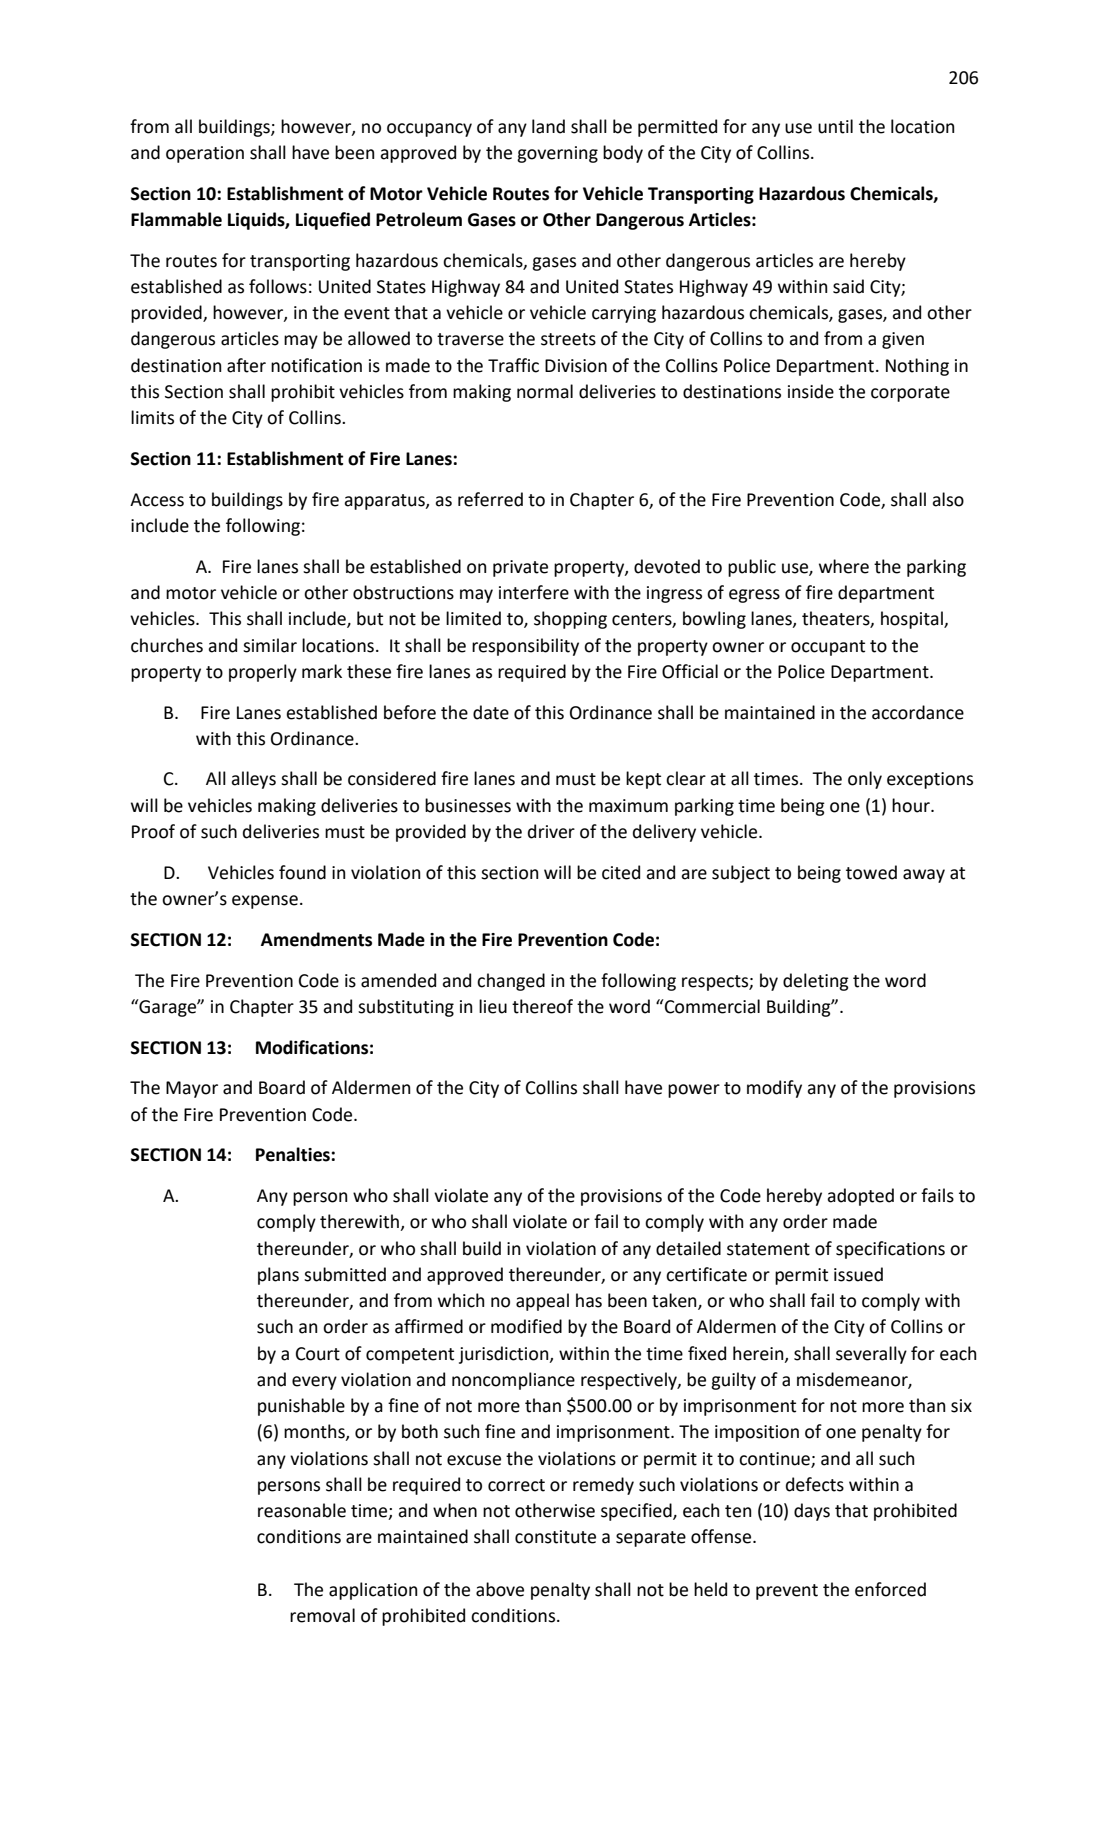 The width and height of the page is (1109, 1826). Describe the element at coordinates (270, 645) in the page. I see `similar` at that location.
